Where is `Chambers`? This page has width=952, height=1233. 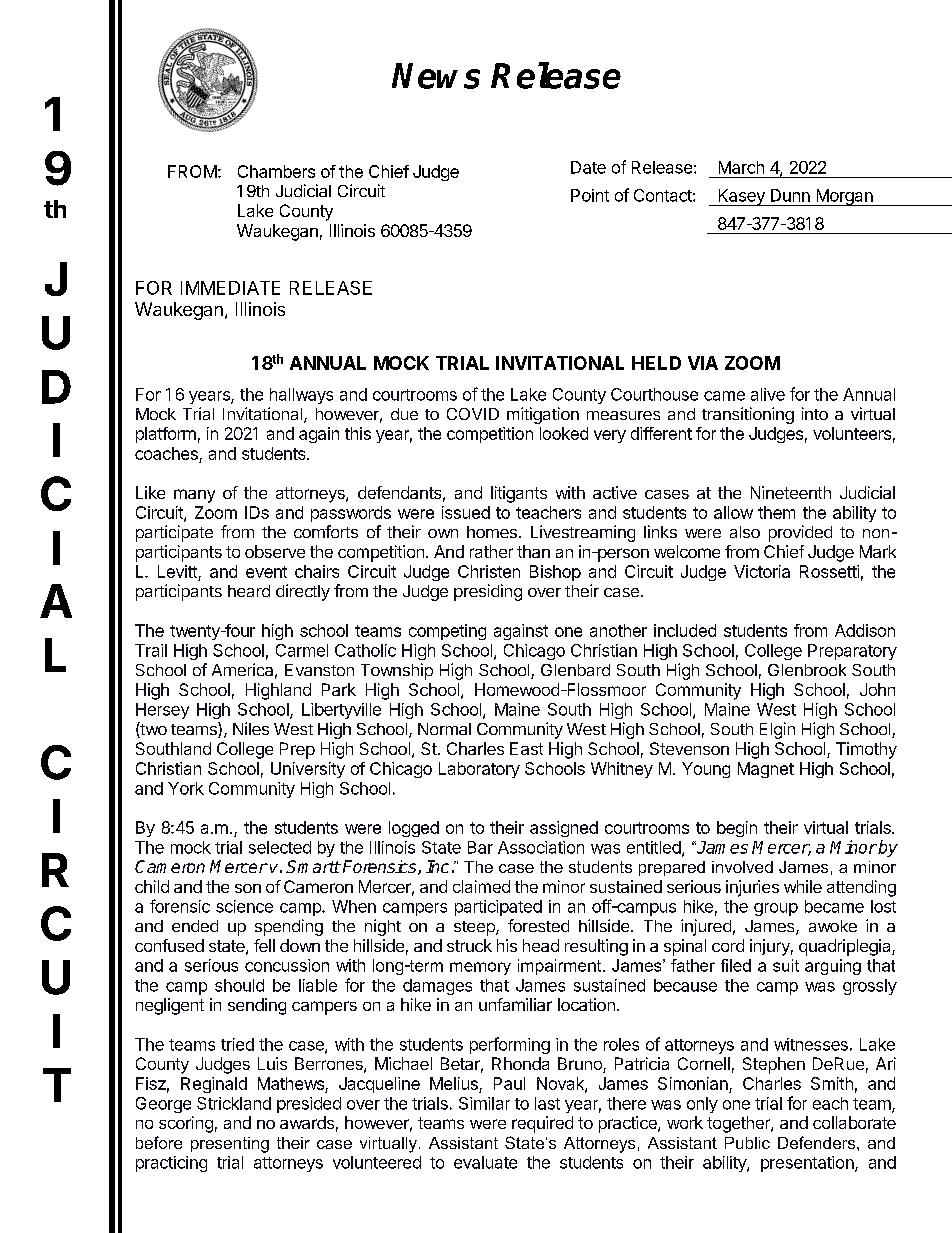
Chambers is located at coordinates (276, 171).
